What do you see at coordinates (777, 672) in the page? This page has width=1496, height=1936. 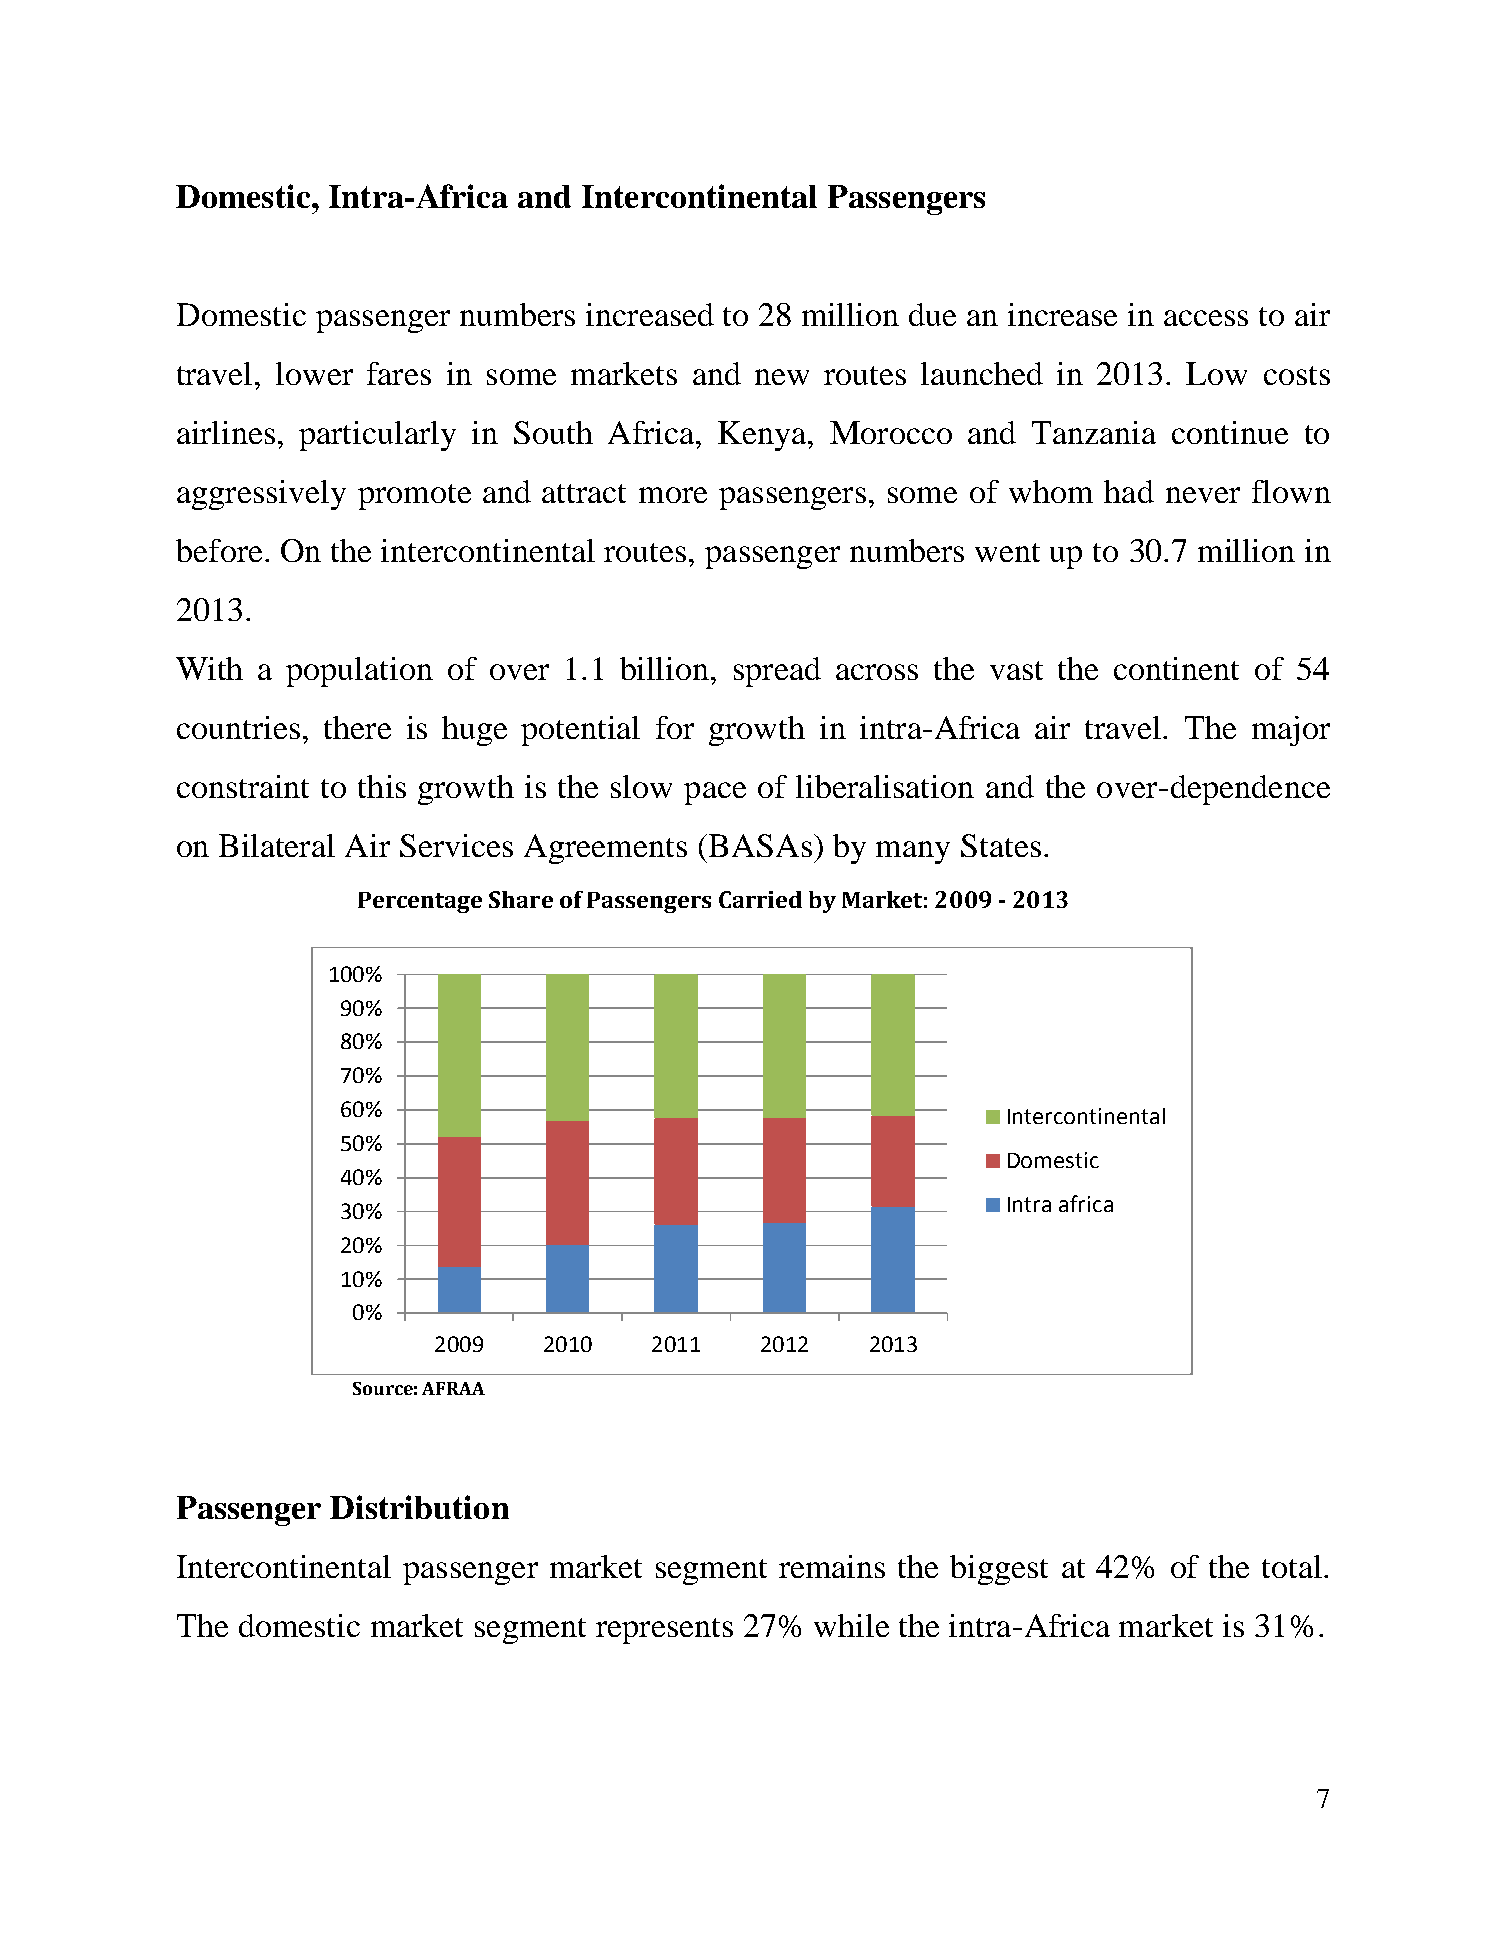 I see `spread` at bounding box center [777, 672].
